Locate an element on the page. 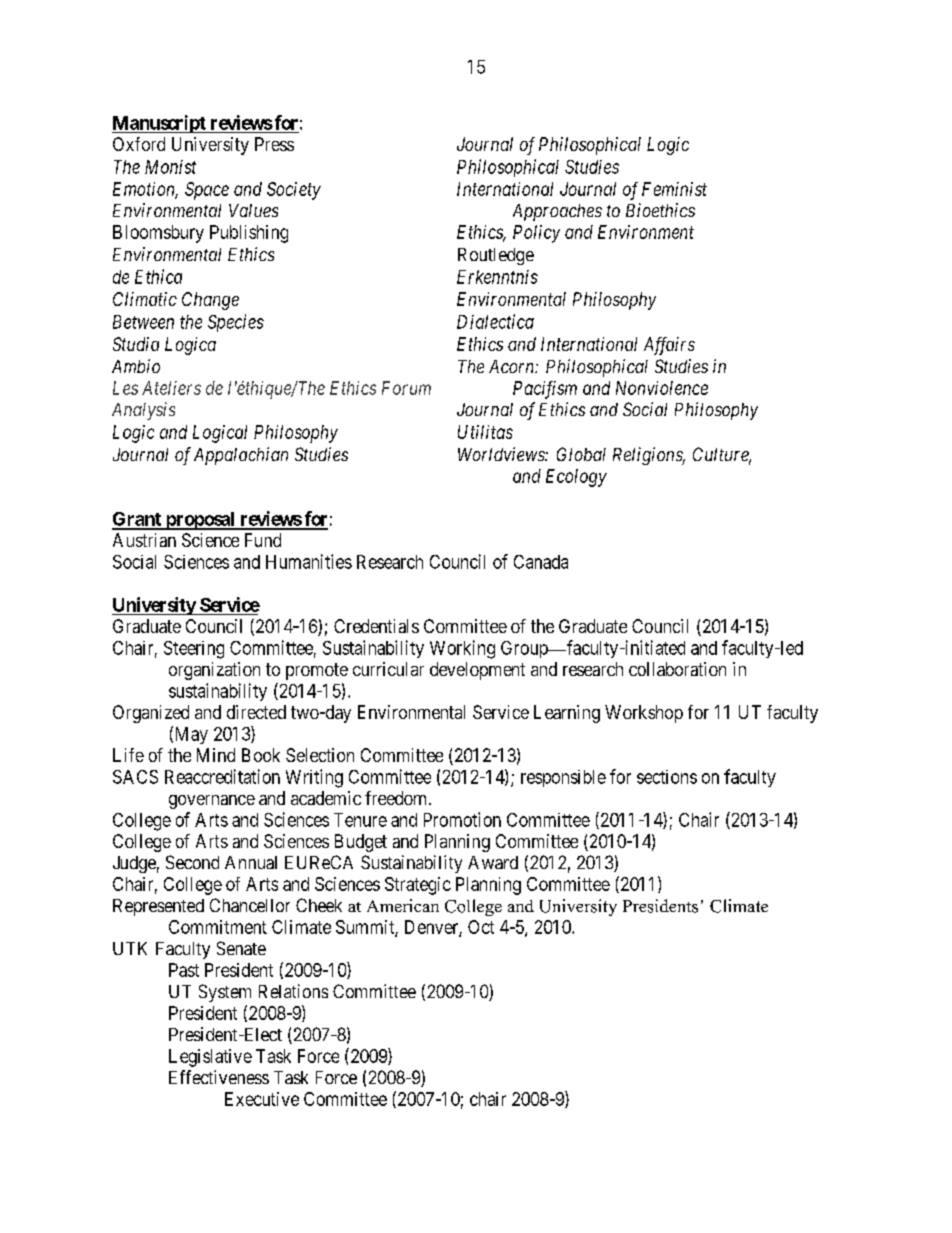 Image resolution: width=952 pixels, height=1233 pixels. Organized is located at coordinates (151, 714).
